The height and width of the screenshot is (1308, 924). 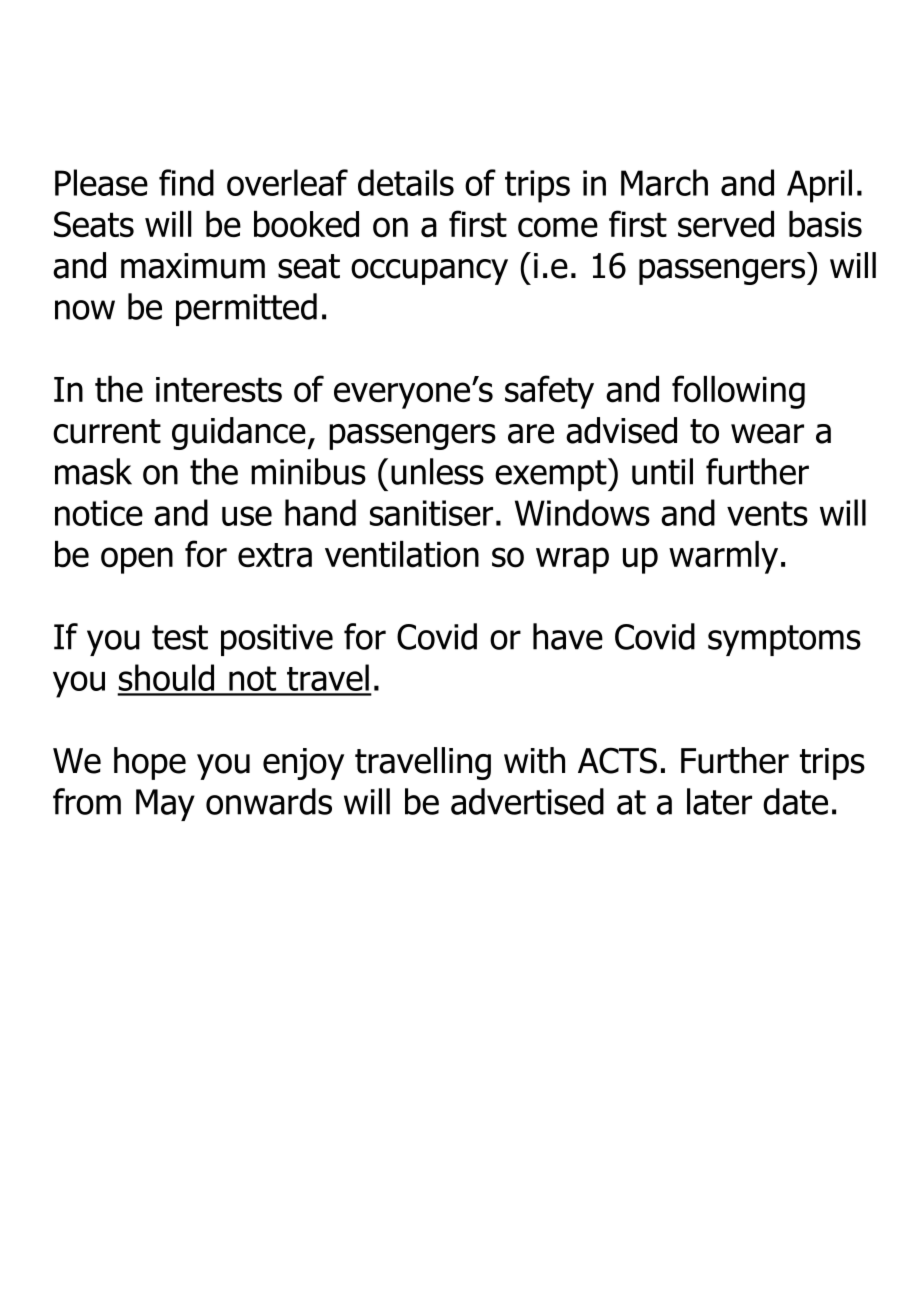 What do you see at coordinates (99, 513) in the screenshot?
I see `notice` at bounding box center [99, 513].
